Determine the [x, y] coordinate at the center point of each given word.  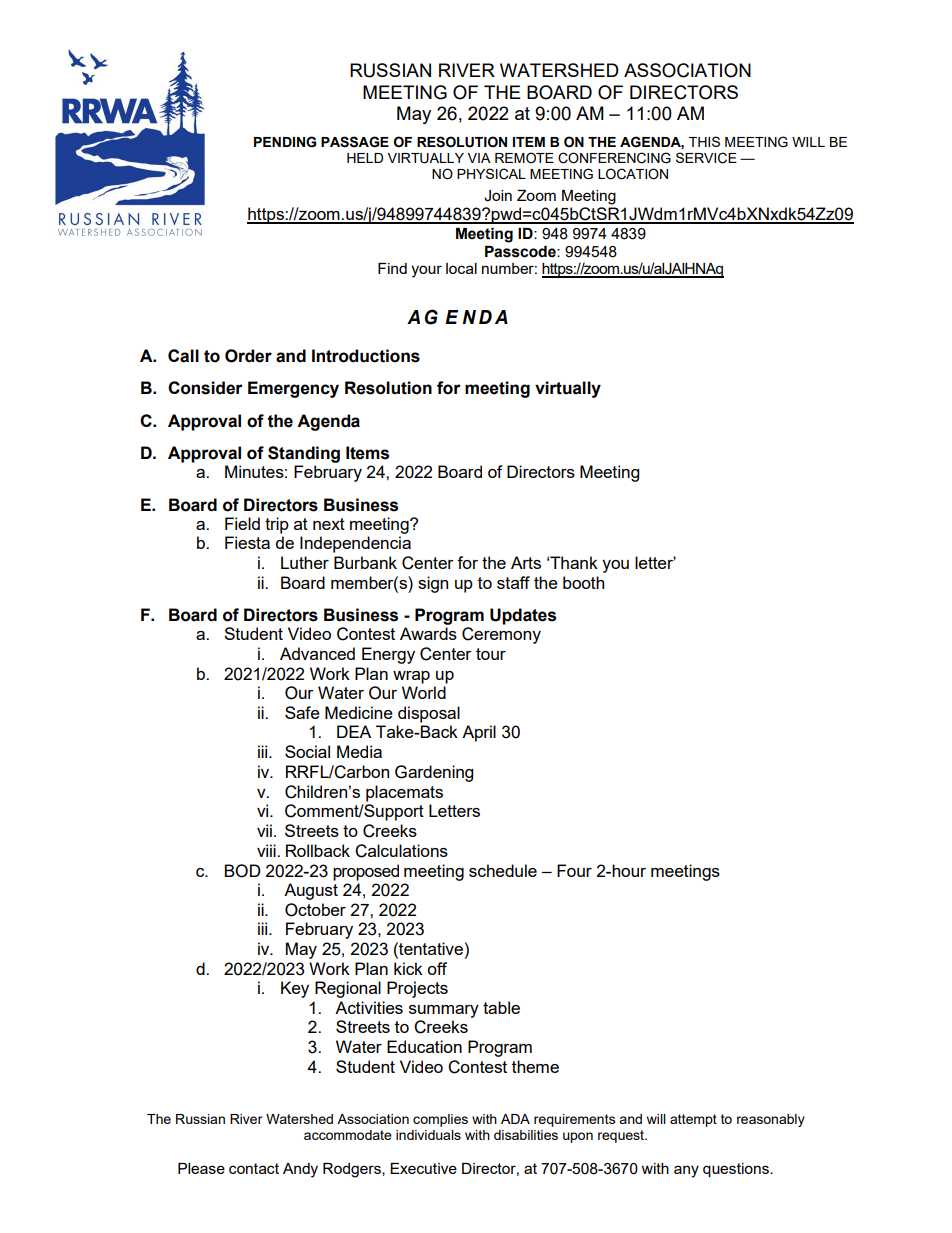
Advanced [317, 653]
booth [583, 582]
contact [254, 1168]
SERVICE [706, 158]
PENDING [285, 142]
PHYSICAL [491, 174]
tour [491, 654]
